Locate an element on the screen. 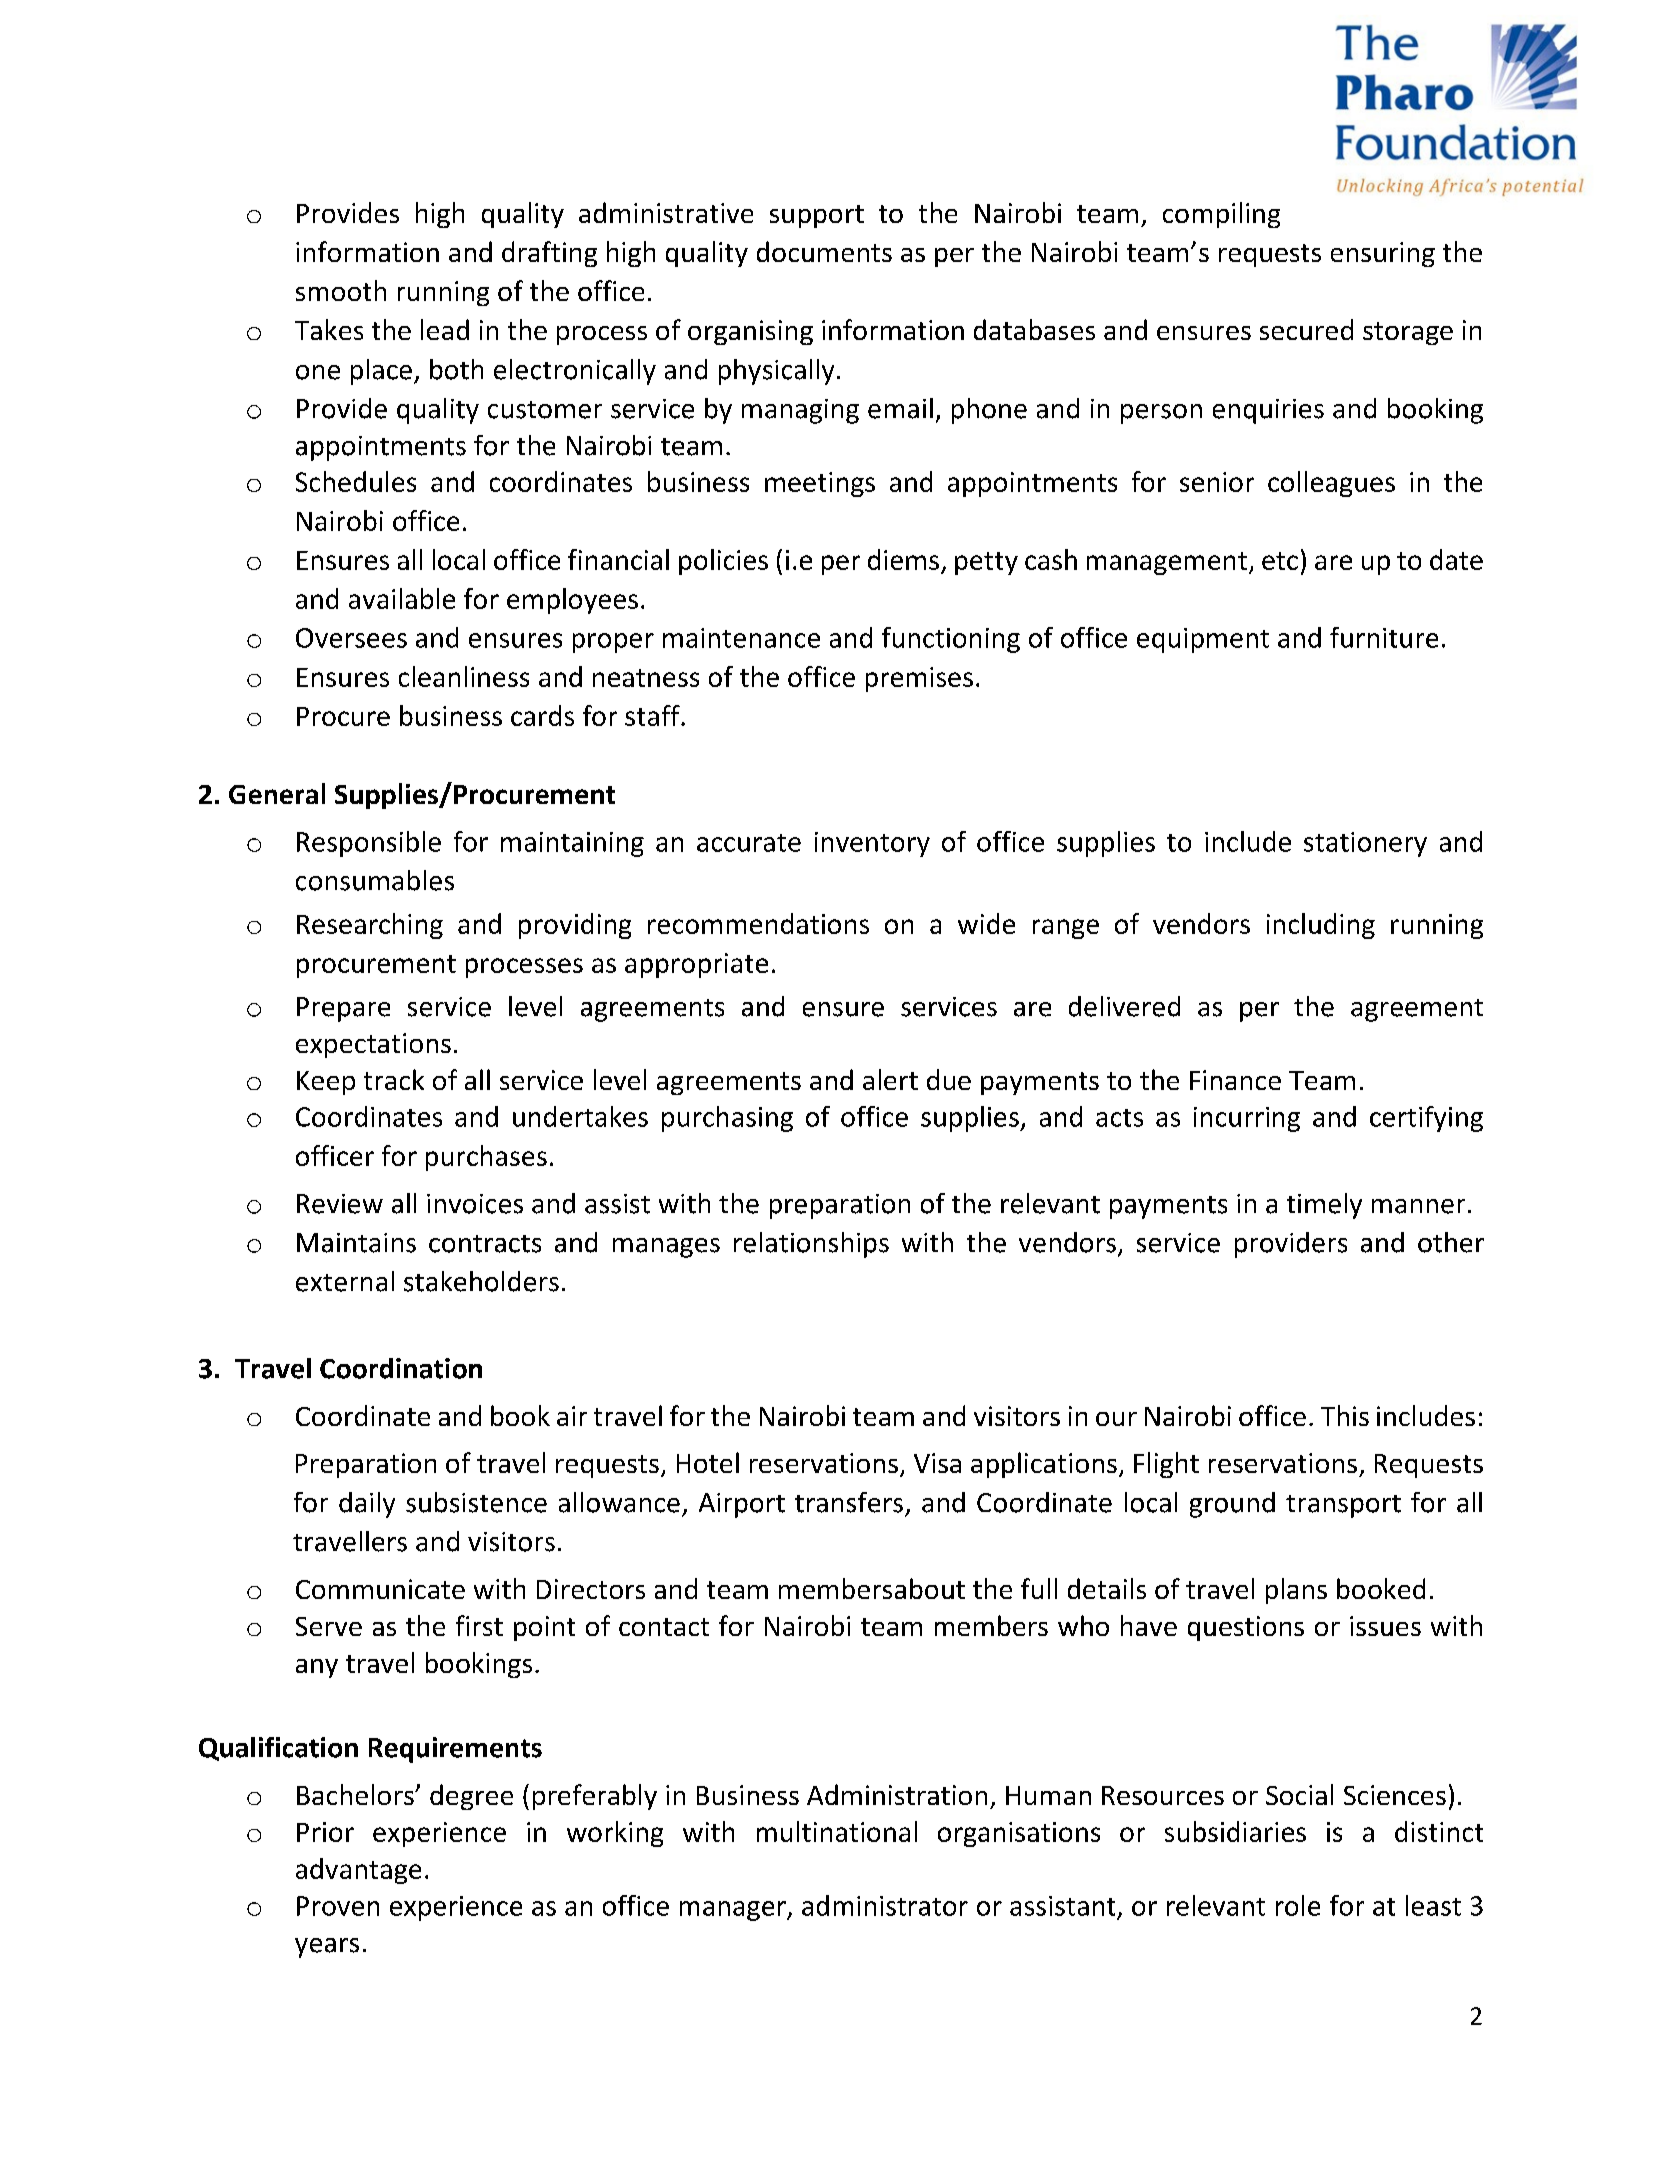 Image resolution: width=1680 pixels, height=2174 pixels. cleanliness is located at coordinates (464, 676).
